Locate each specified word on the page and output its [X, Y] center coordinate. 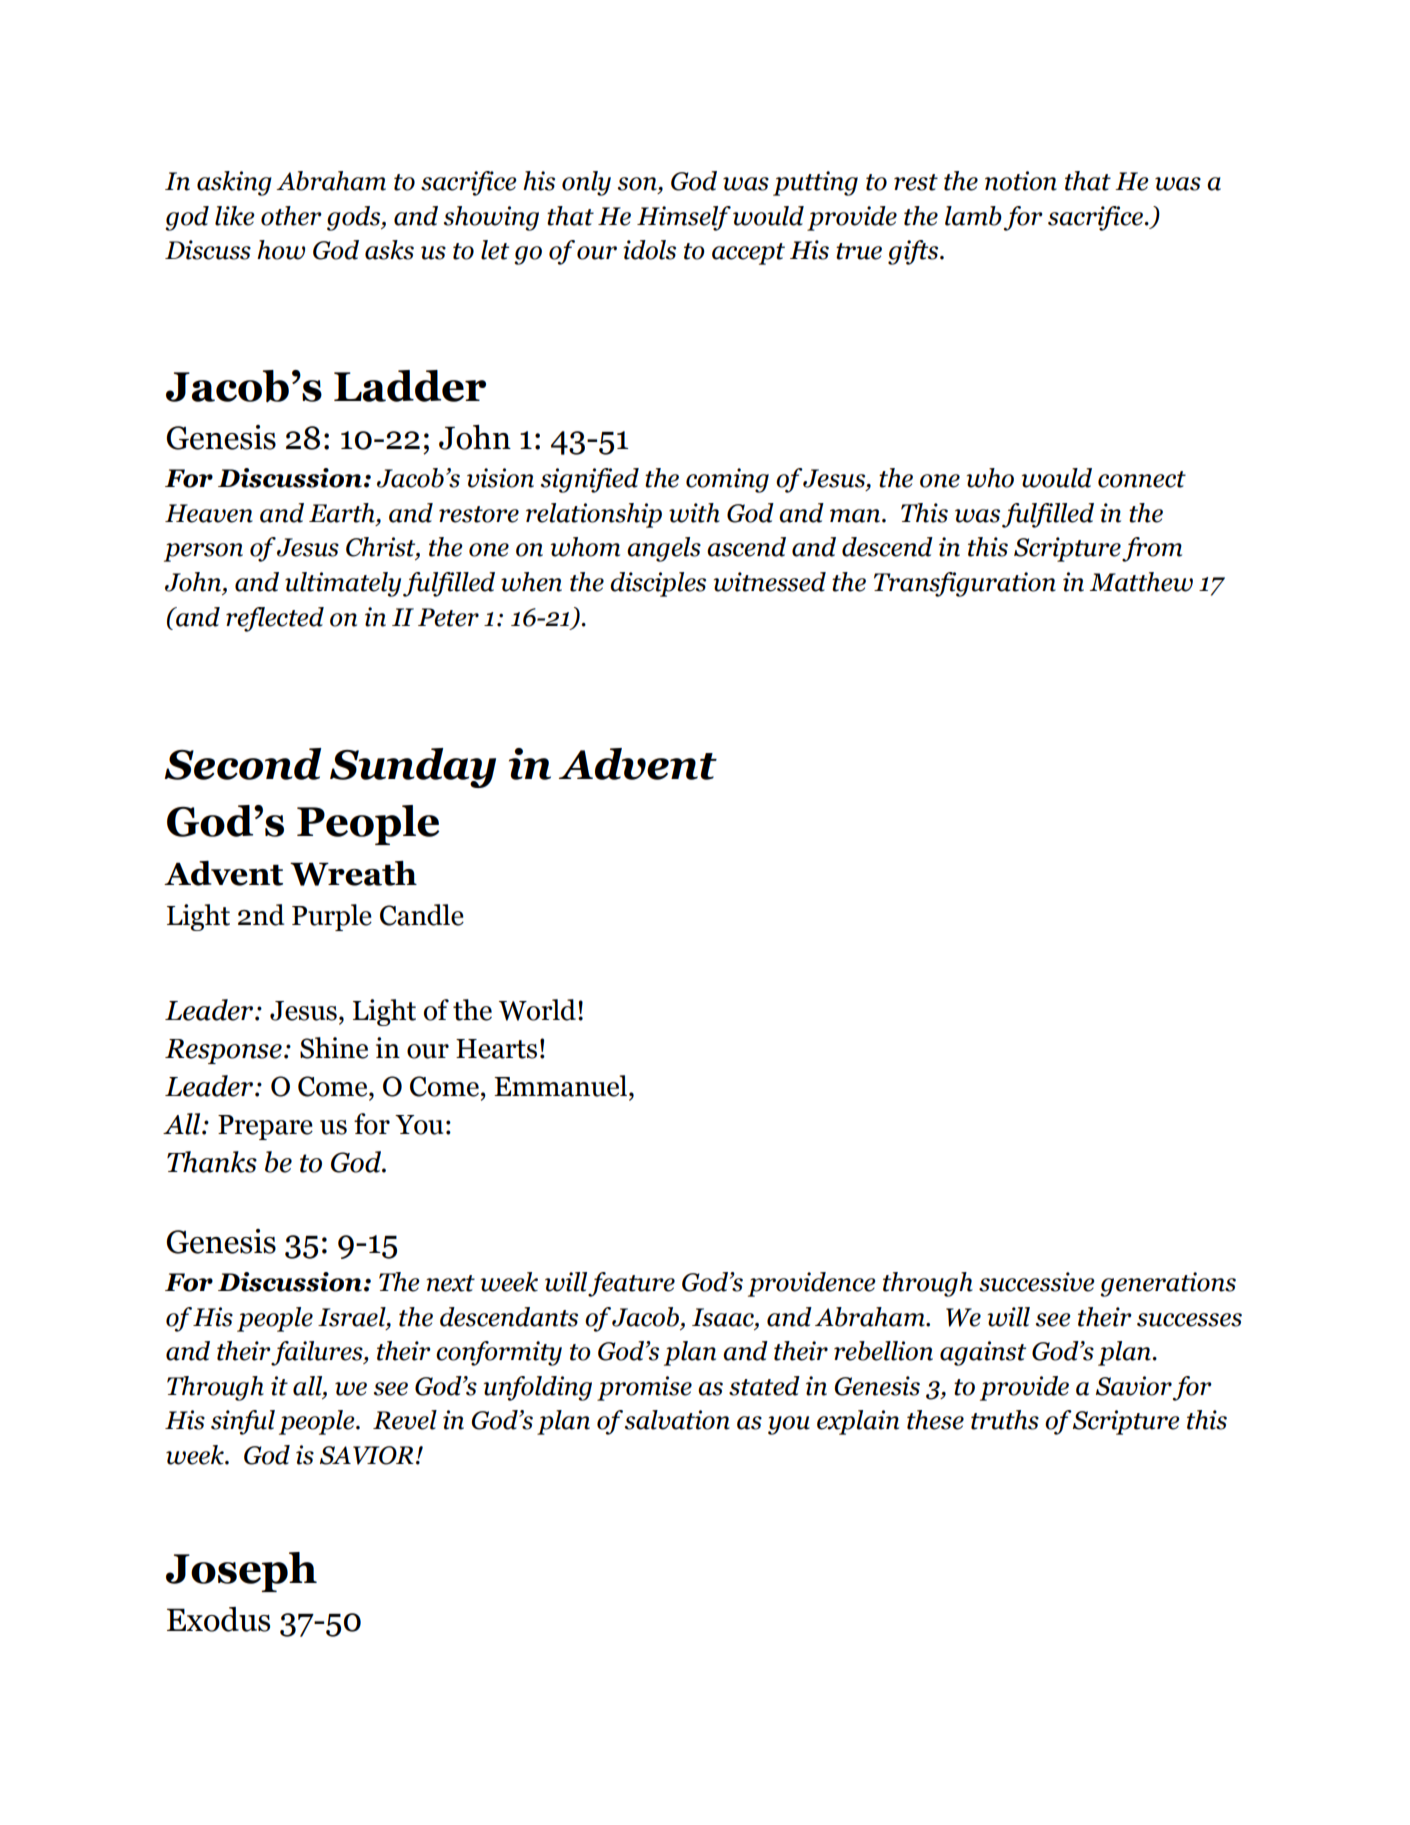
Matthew [1141, 582]
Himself [684, 218]
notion [1021, 181]
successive [1036, 1282]
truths [1005, 1420]
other [291, 216]
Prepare [265, 1127]
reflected [275, 619]
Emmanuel [562, 1086]
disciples [658, 584]
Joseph [241, 1572]
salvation [677, 1420]
